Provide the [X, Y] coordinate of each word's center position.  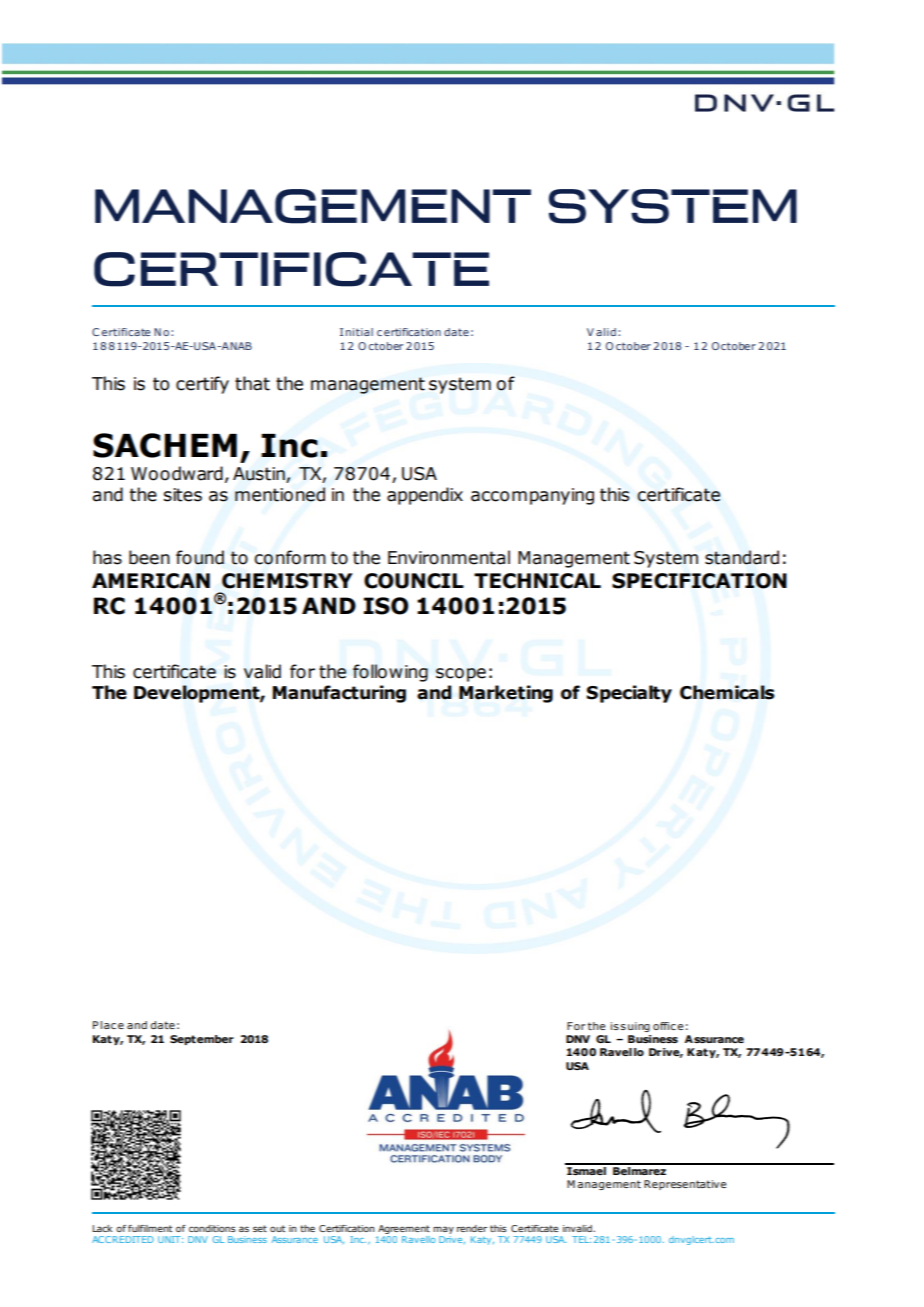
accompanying [532, 496]
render [472, 1228]
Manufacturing [339, 694]
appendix [425, 496]
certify [202, 385]
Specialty [629, 694]
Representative [685, 1185]
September [202, 1040]
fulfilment [150, 1228]
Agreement [403, 1231]
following [390, 673]
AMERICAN [151, 581]
